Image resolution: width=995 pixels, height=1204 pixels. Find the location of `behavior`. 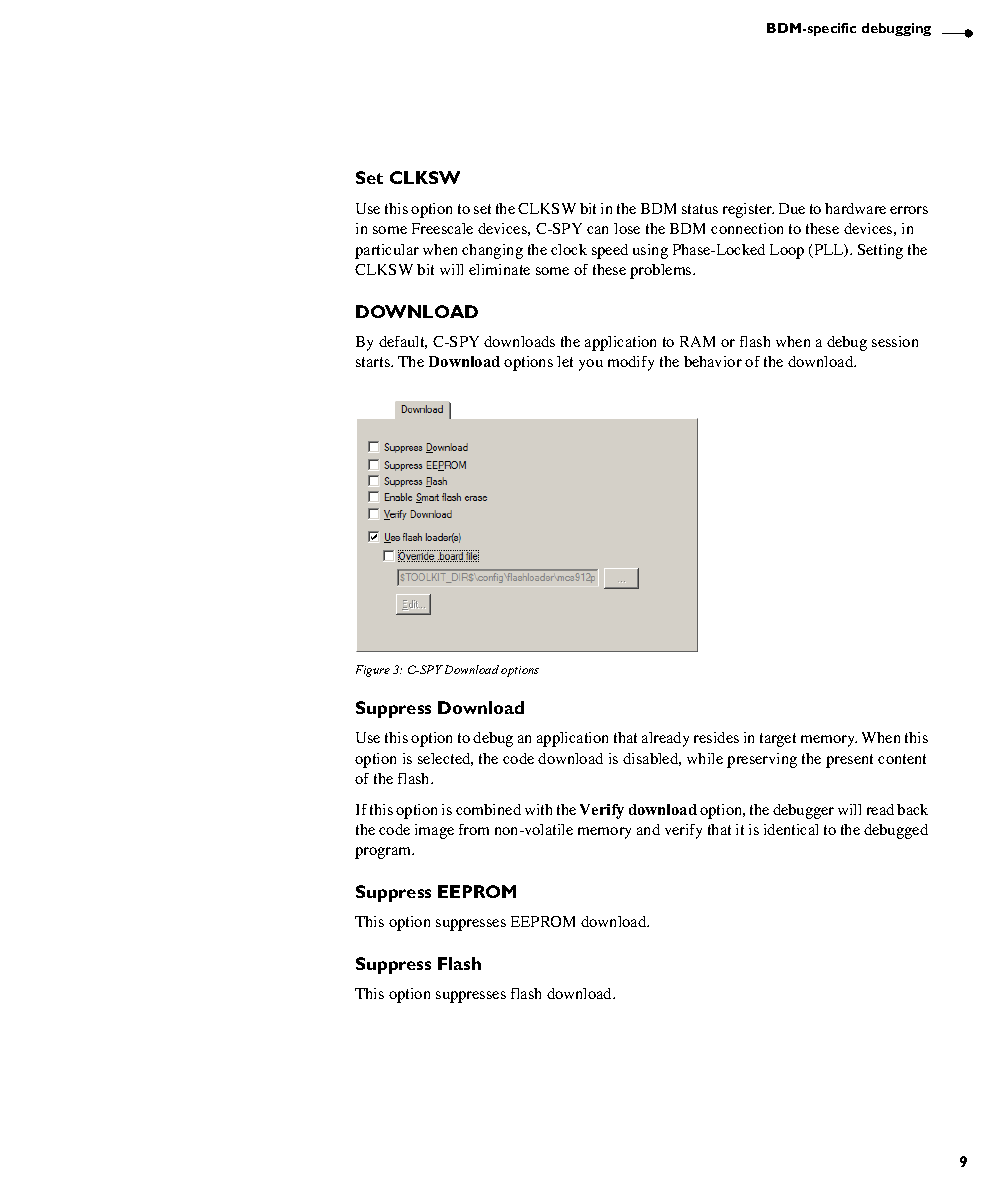

behavior is located at coordinates (713, 361).
